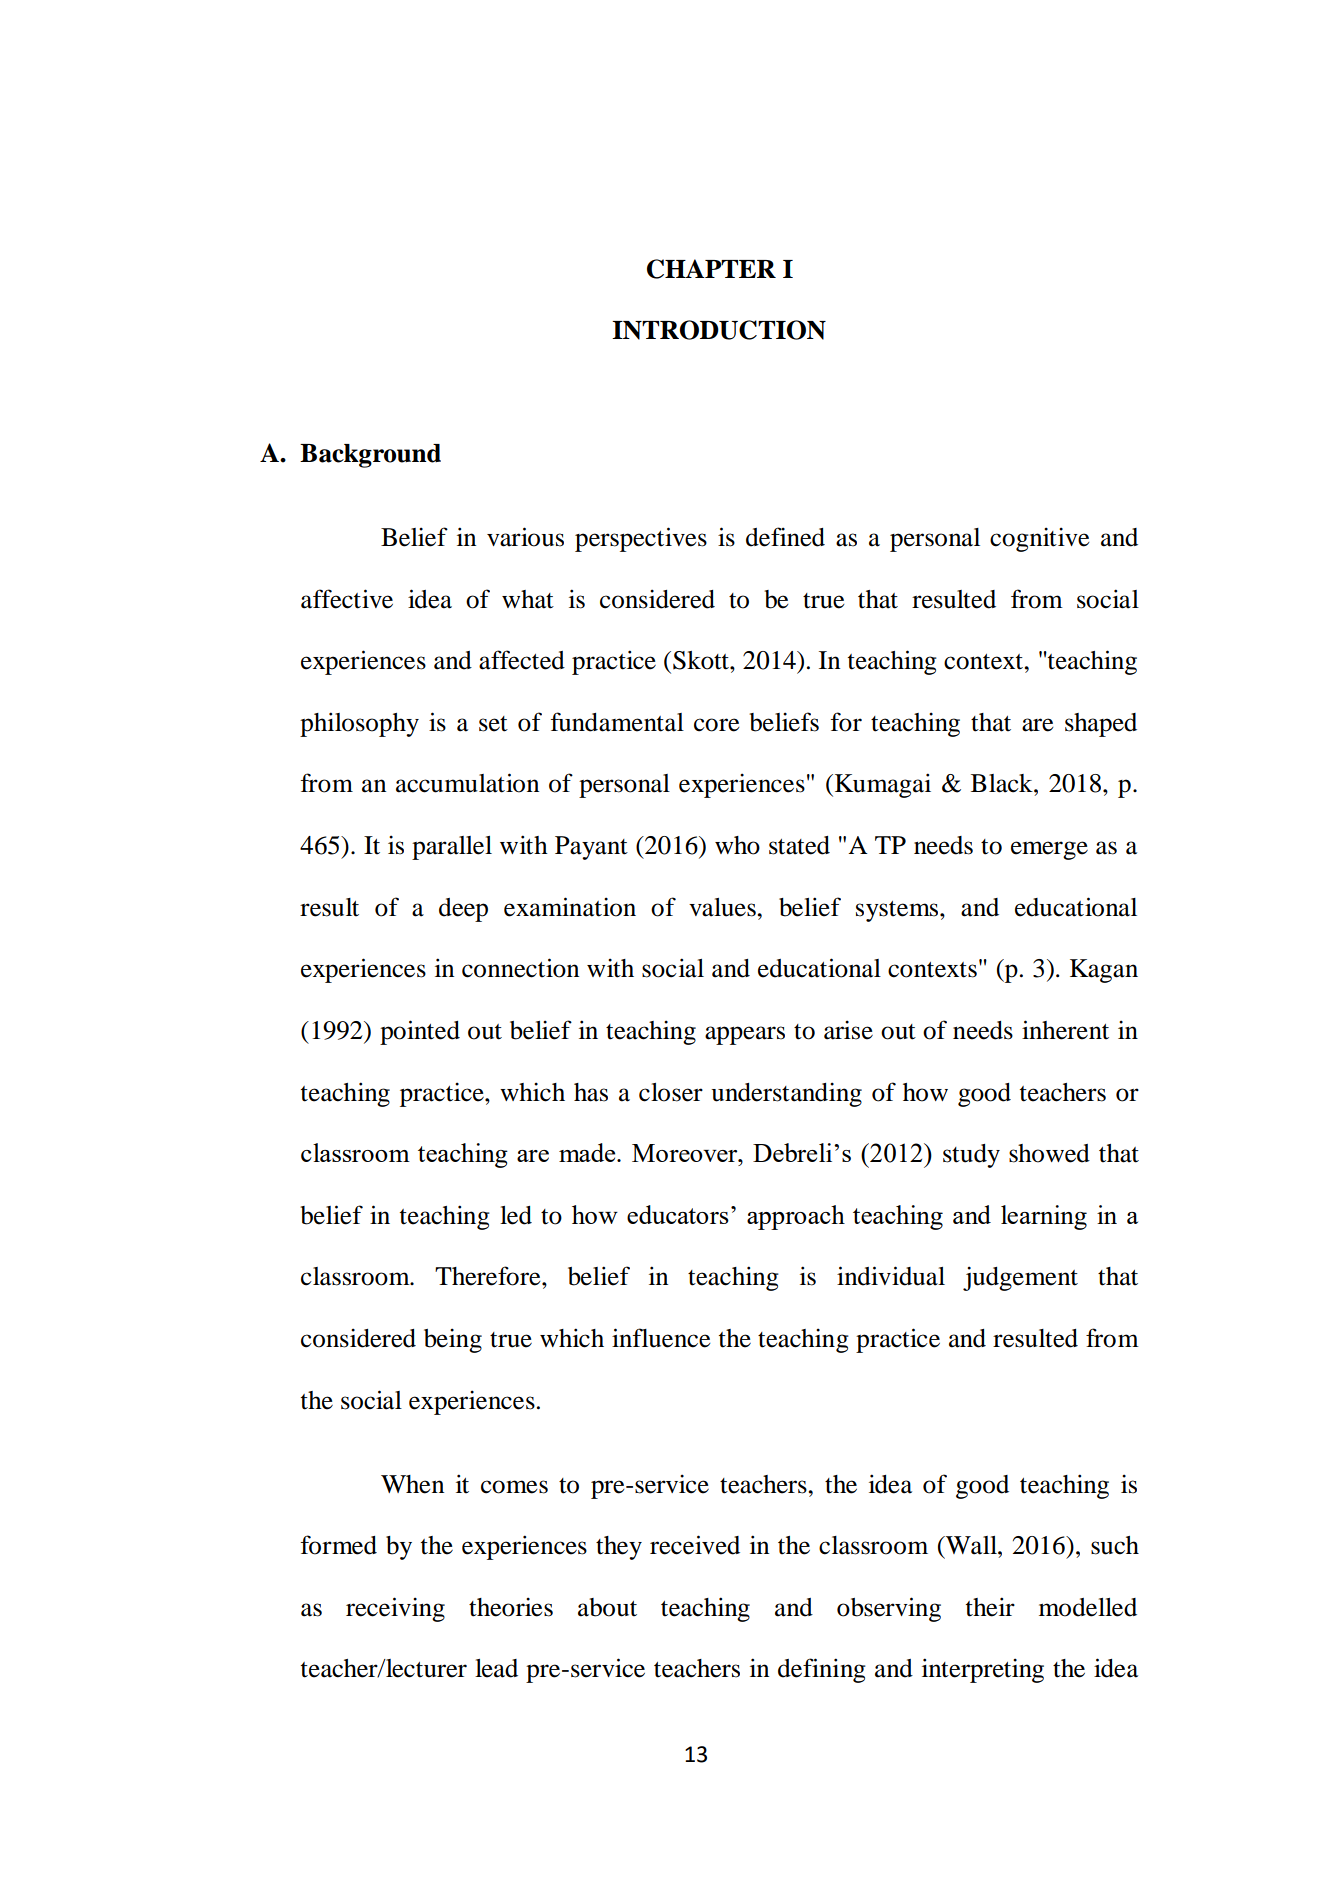 This image has height=1879, width=1329. What do you see at coordinates (467, 783) in the image?
I see `accumulation` at bounding box center [467, 783].
